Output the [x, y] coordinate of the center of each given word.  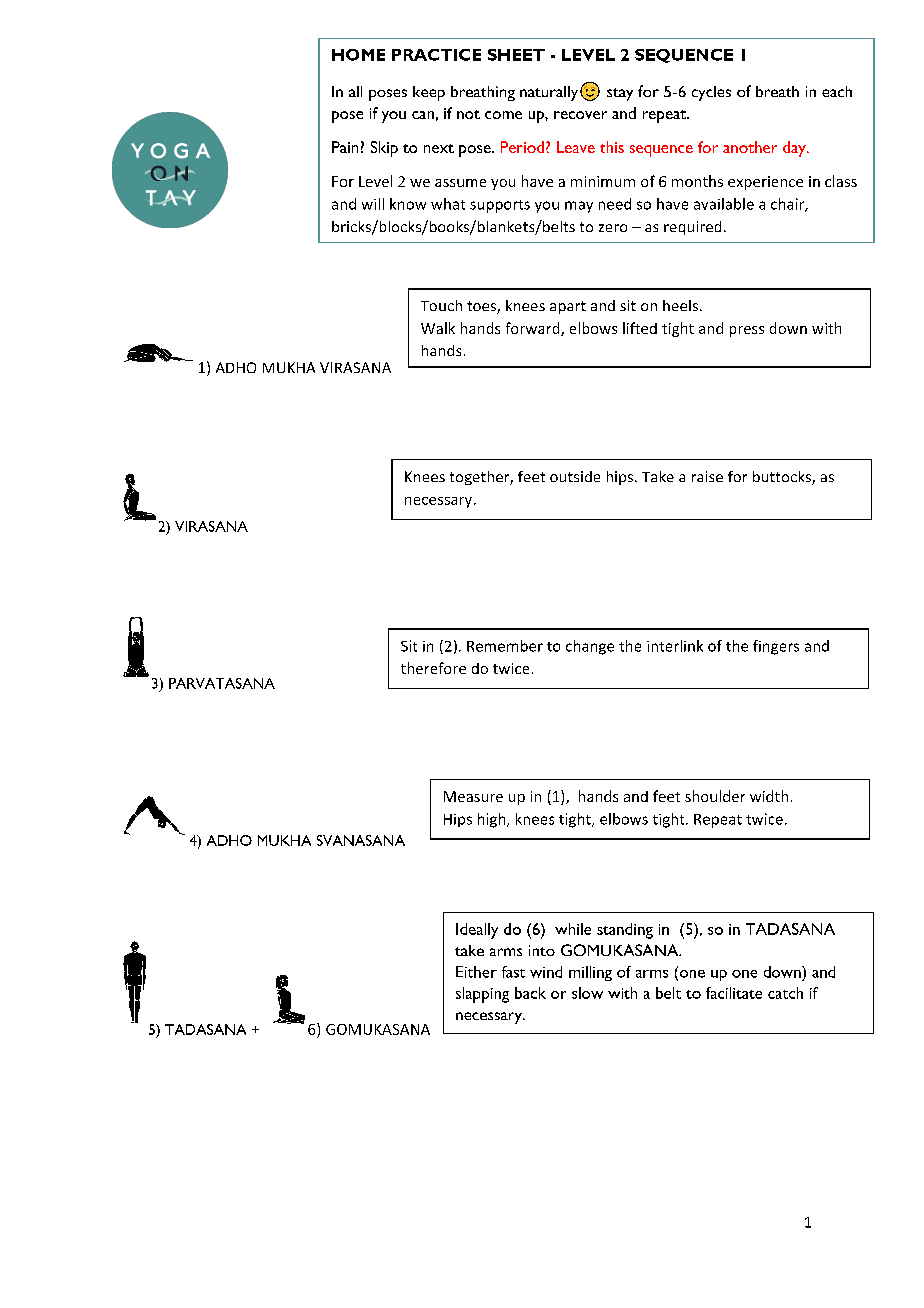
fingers [776, 647]
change [590, 647]
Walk [438, 328]
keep [429, 93]
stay [620, 94]
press [747, 331]
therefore [433, 668]
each [837, 91]
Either [476, 972]
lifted [640, 328]
